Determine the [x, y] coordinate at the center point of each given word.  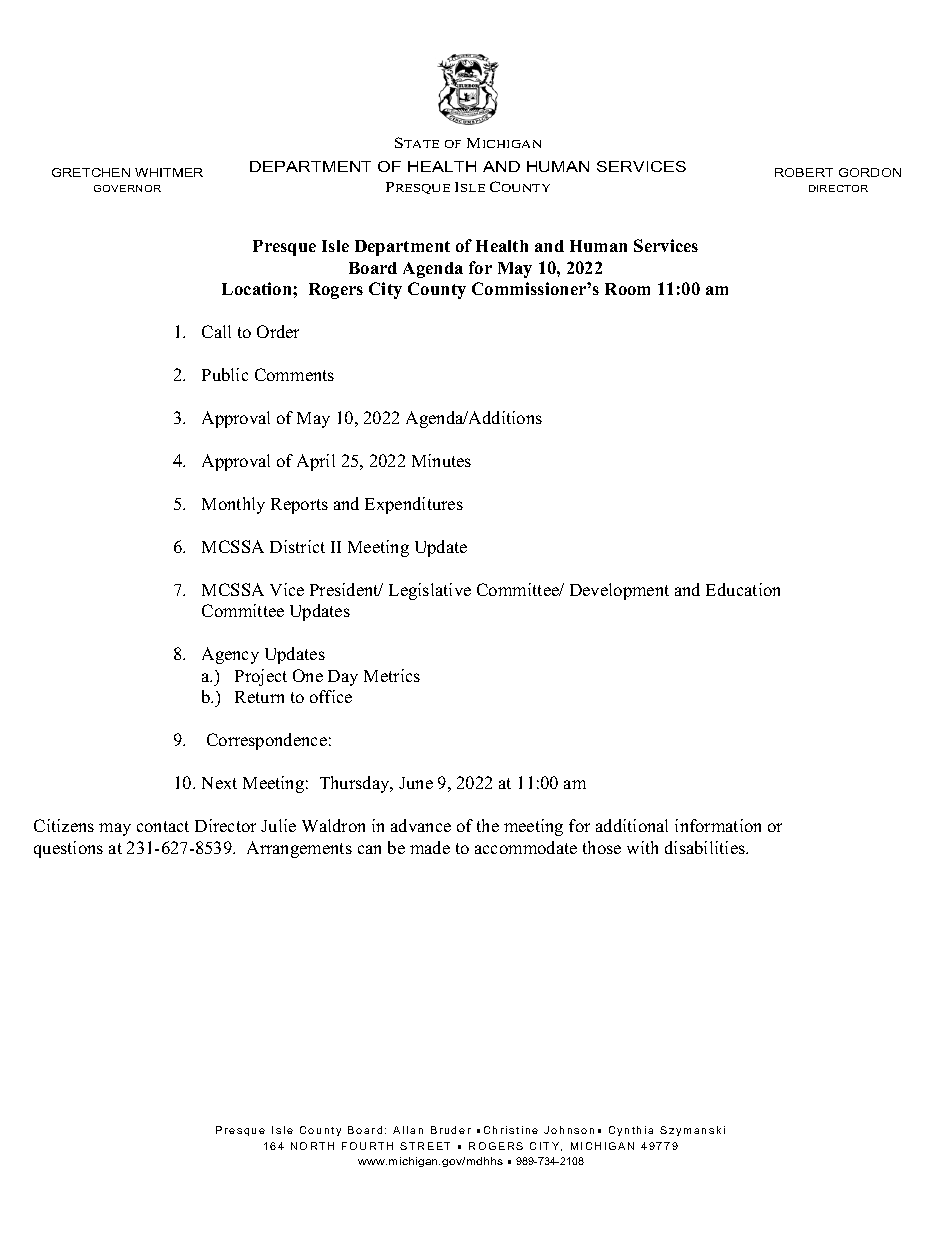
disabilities [706, 847]
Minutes [441, 460]
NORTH [312, 1146]
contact [163, 826]
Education [743, 589]
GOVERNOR [127, 188]
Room [627, 289]
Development [619, 591]
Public [225, 374]
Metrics [392, 675]
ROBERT [804, 172]
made [430, 847]
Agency [230, 655]
